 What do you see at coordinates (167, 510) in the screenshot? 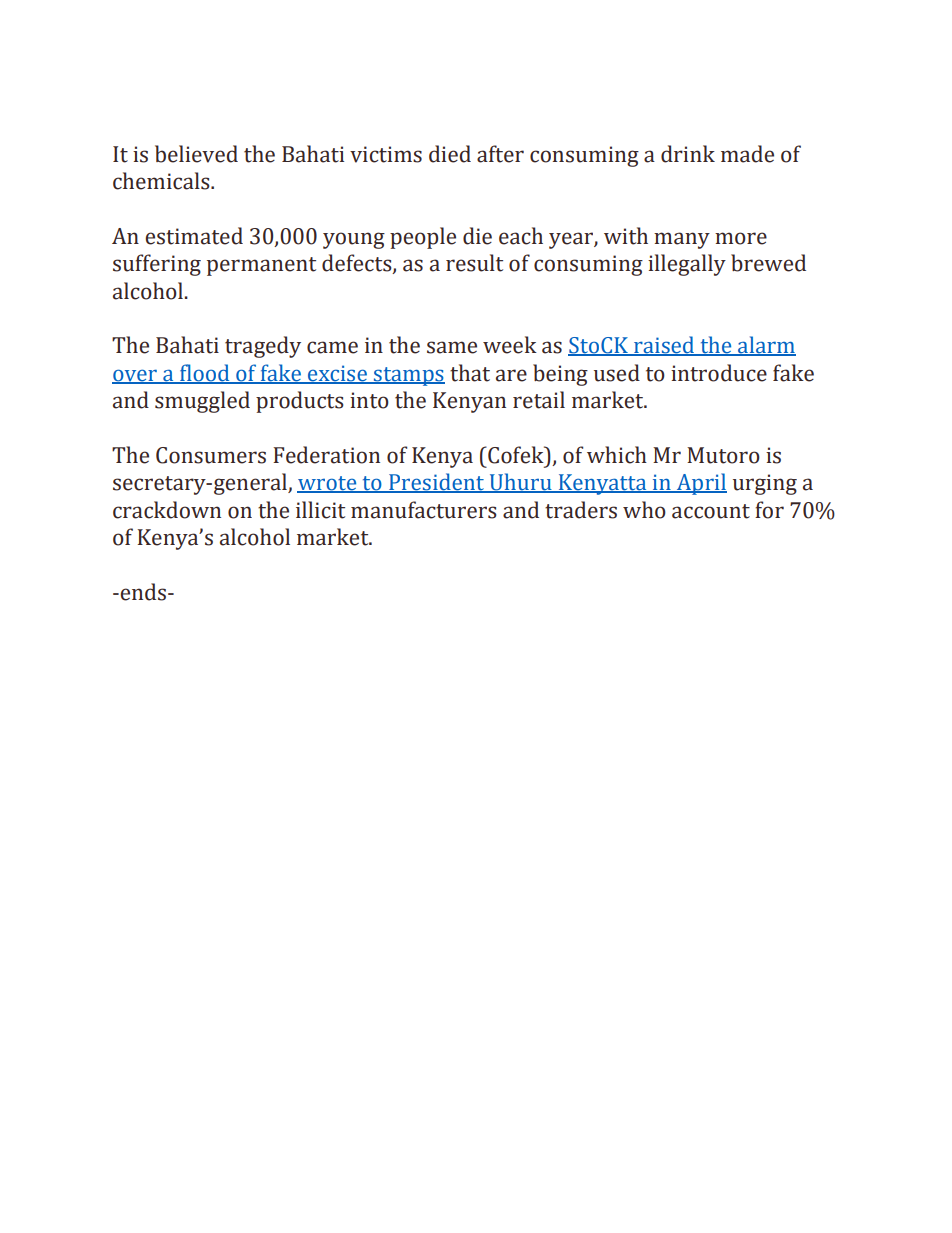
I see `crackdown` at bounding box center [167, 510].
